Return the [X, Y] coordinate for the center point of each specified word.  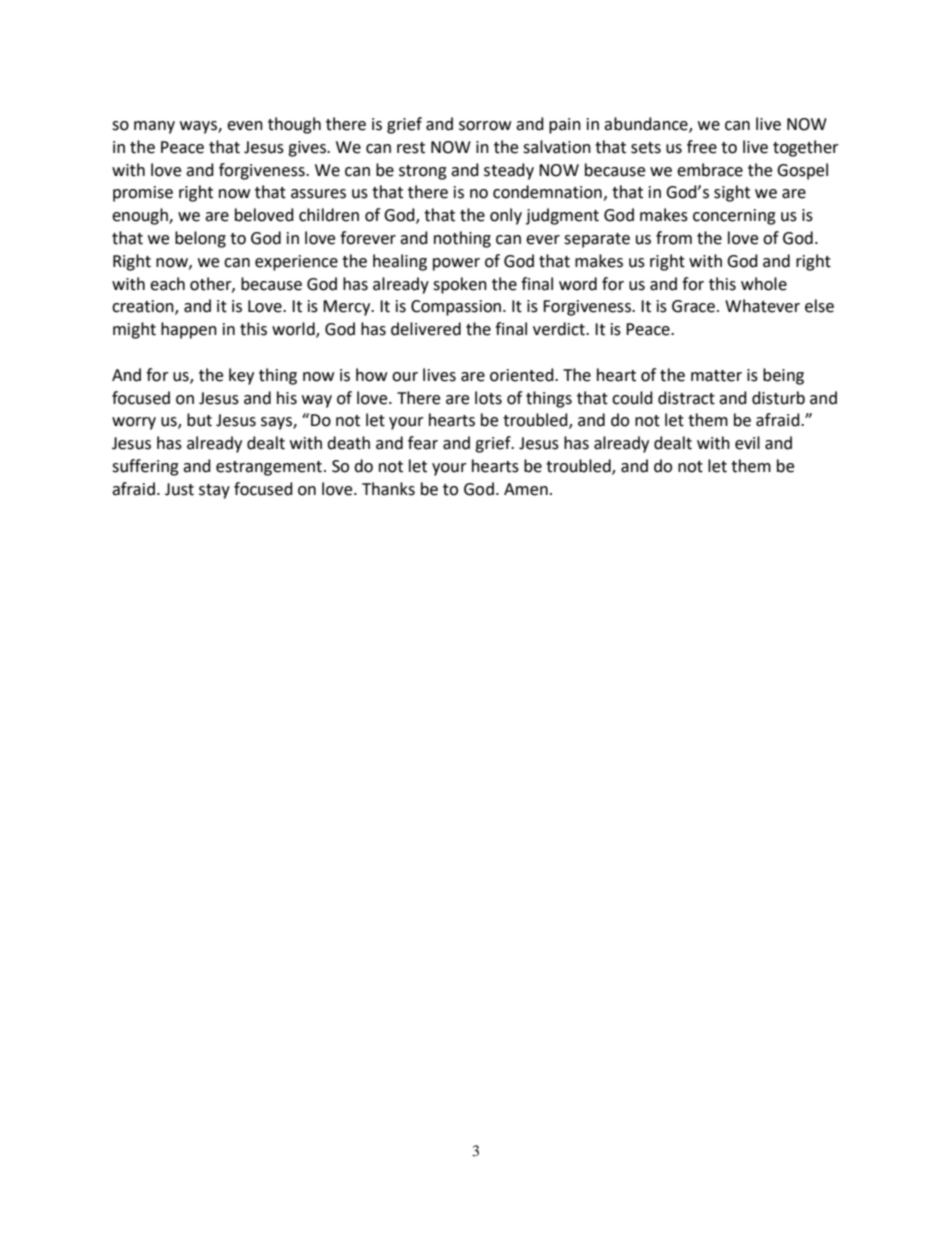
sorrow [485, 126]
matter [716, 376]
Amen [526, 489]
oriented [523, 375]
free [702, 147]
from [674, 238]
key [241, 376]
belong [200, 239]
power [456, 264]
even [245, 126]
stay [214, 491]
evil [747, 443]
